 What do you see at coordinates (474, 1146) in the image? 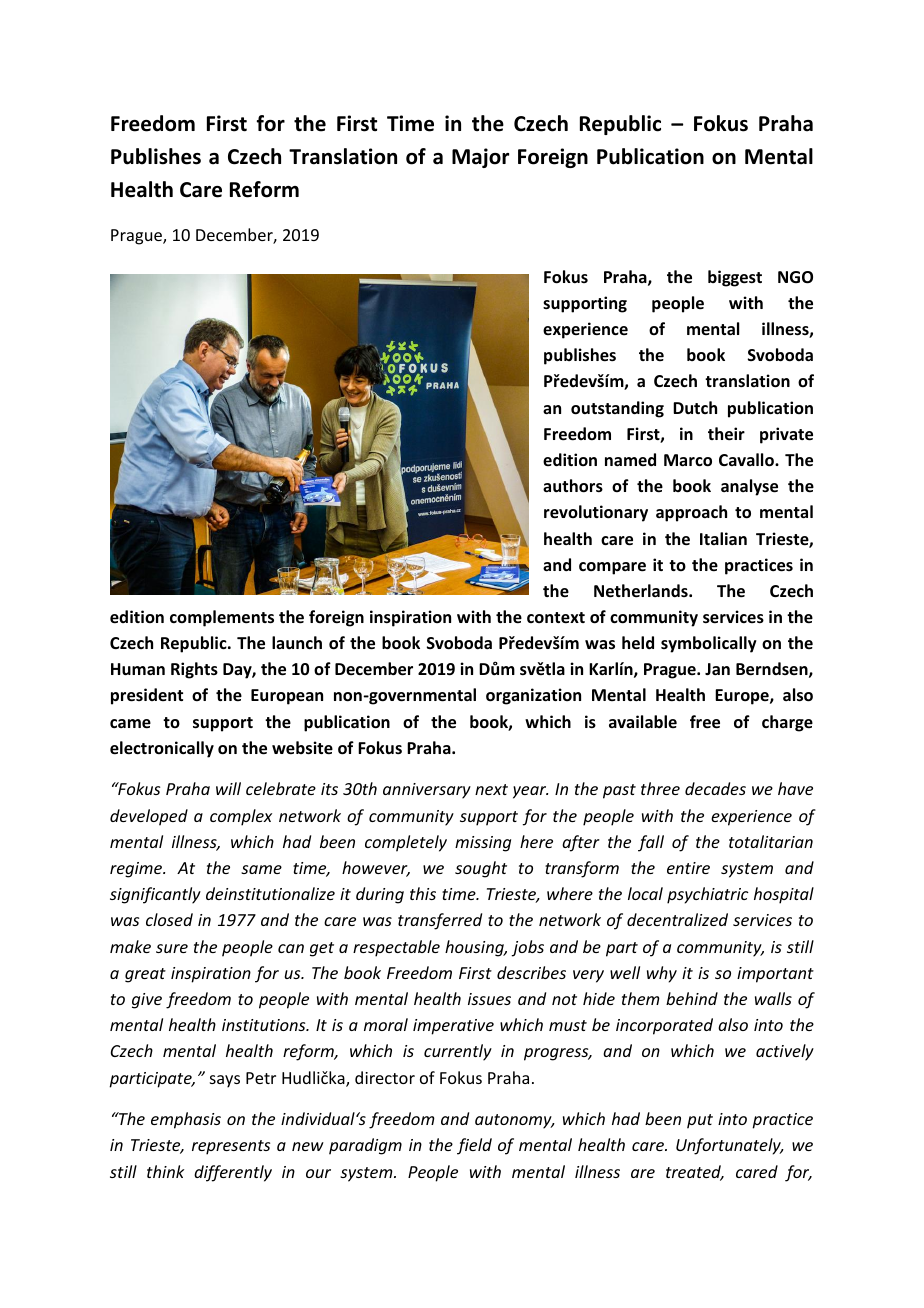
I see `field` at bounding box center [474, 1146].
